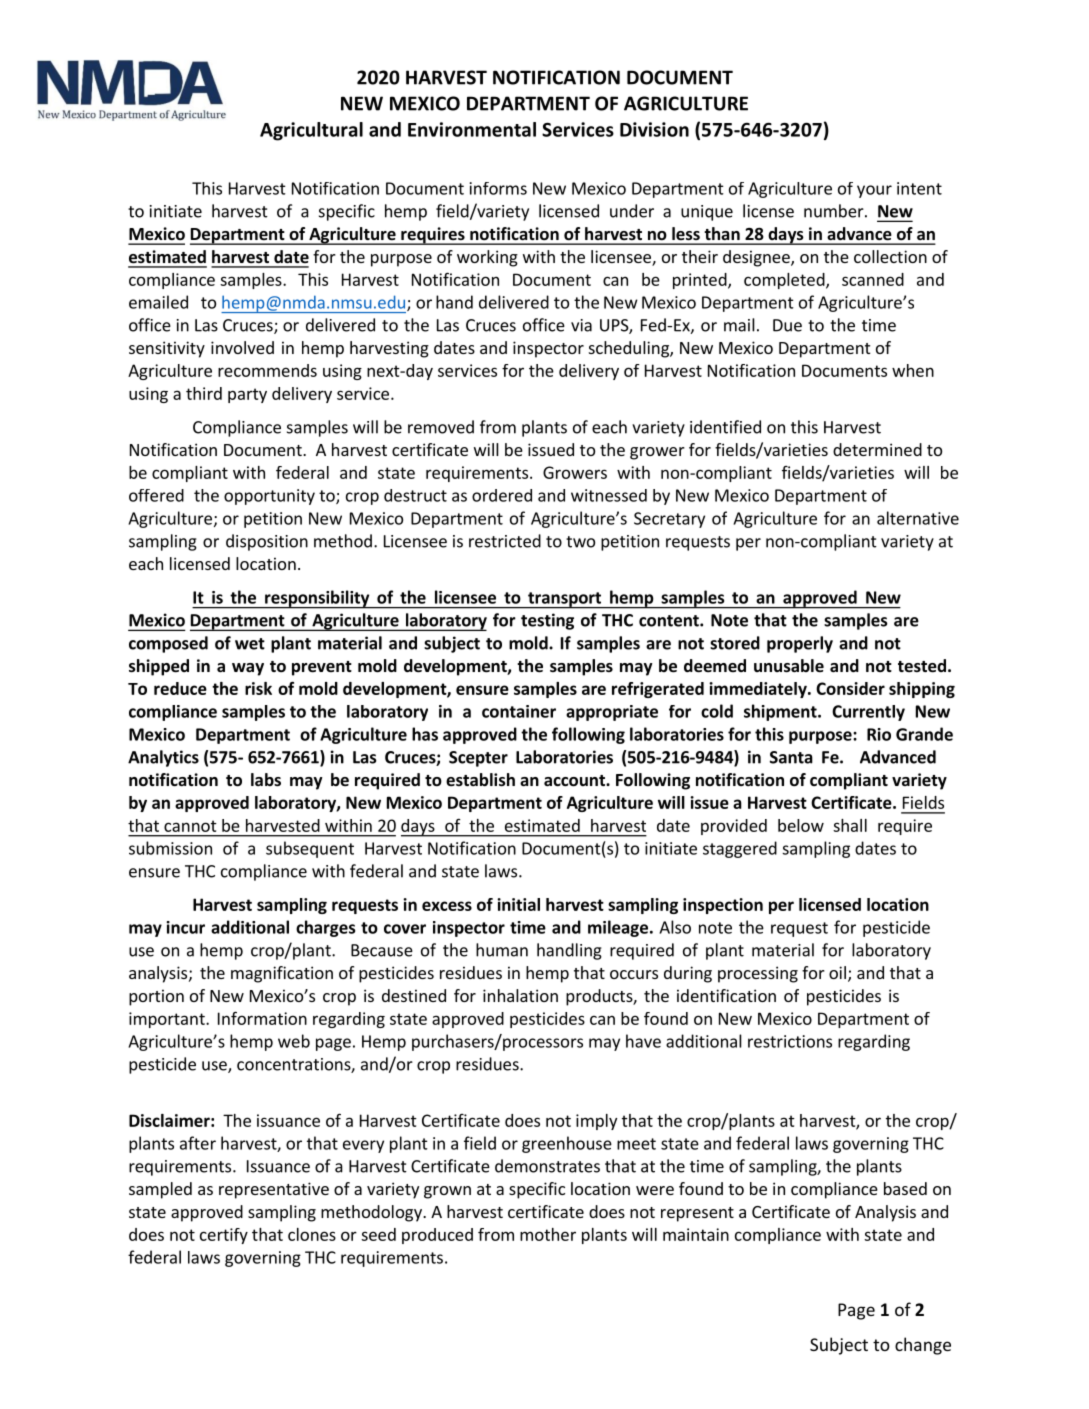  I want to click on mother, so click(548, 1234).
